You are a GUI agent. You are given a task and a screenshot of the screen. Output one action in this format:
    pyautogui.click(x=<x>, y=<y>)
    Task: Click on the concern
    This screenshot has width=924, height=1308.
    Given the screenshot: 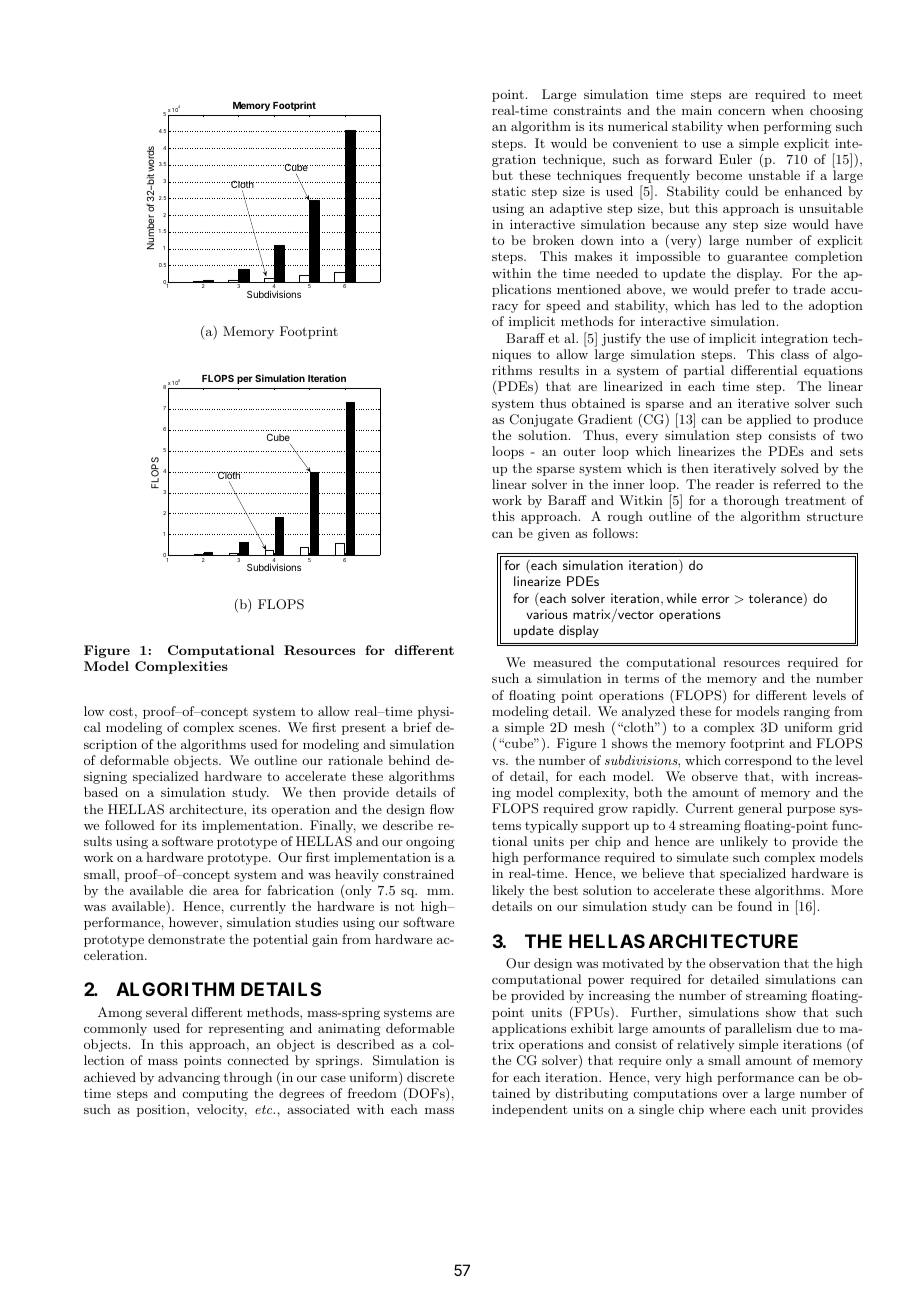 What is the action you would take?
    pyautogui.click(x=741, y=112)
